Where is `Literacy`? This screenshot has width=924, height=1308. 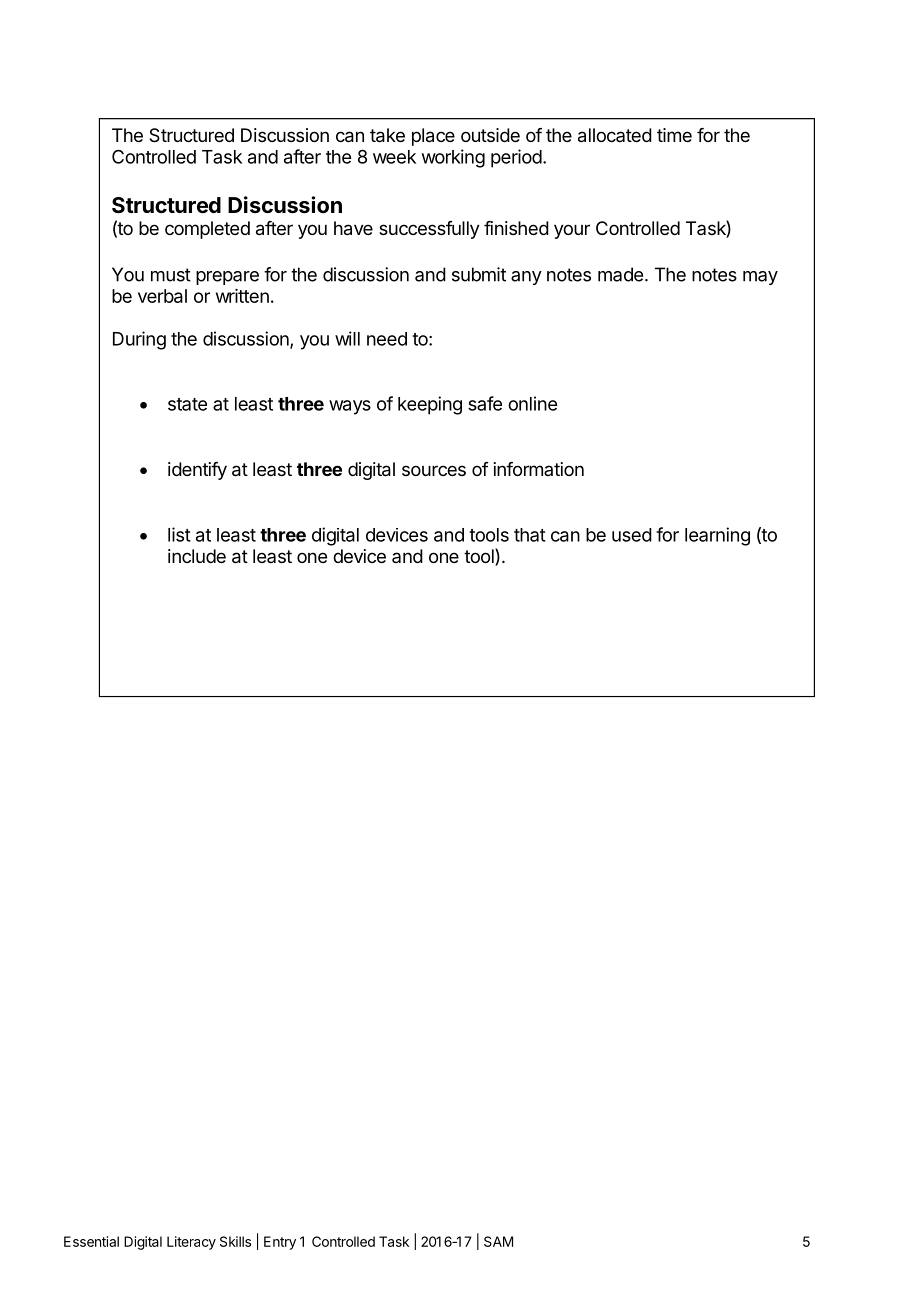
Literacy is located at coordinates (191, 1243).
